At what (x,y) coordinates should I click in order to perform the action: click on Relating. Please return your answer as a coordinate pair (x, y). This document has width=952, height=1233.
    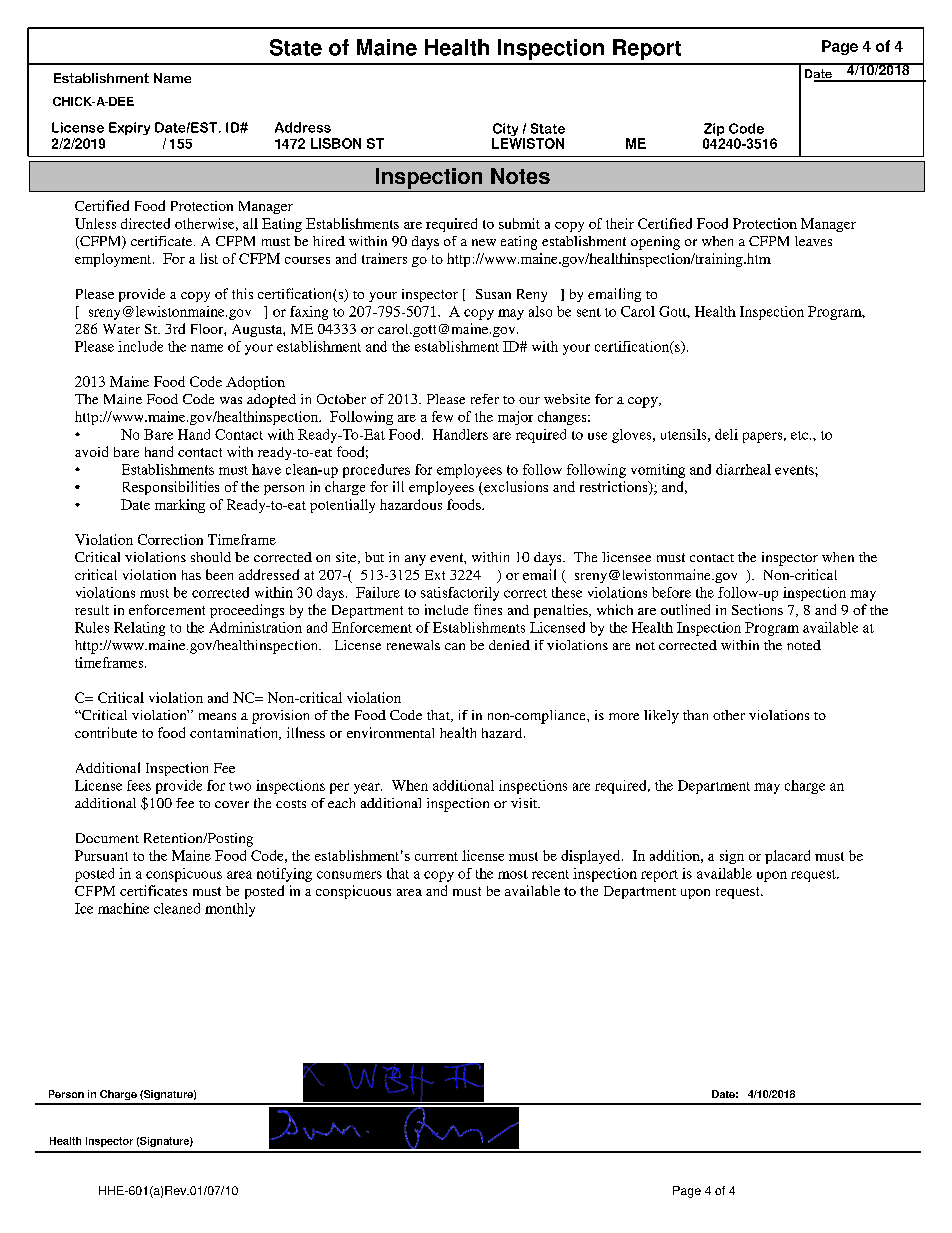
    Looking at the image, I should click on (139, 629).
